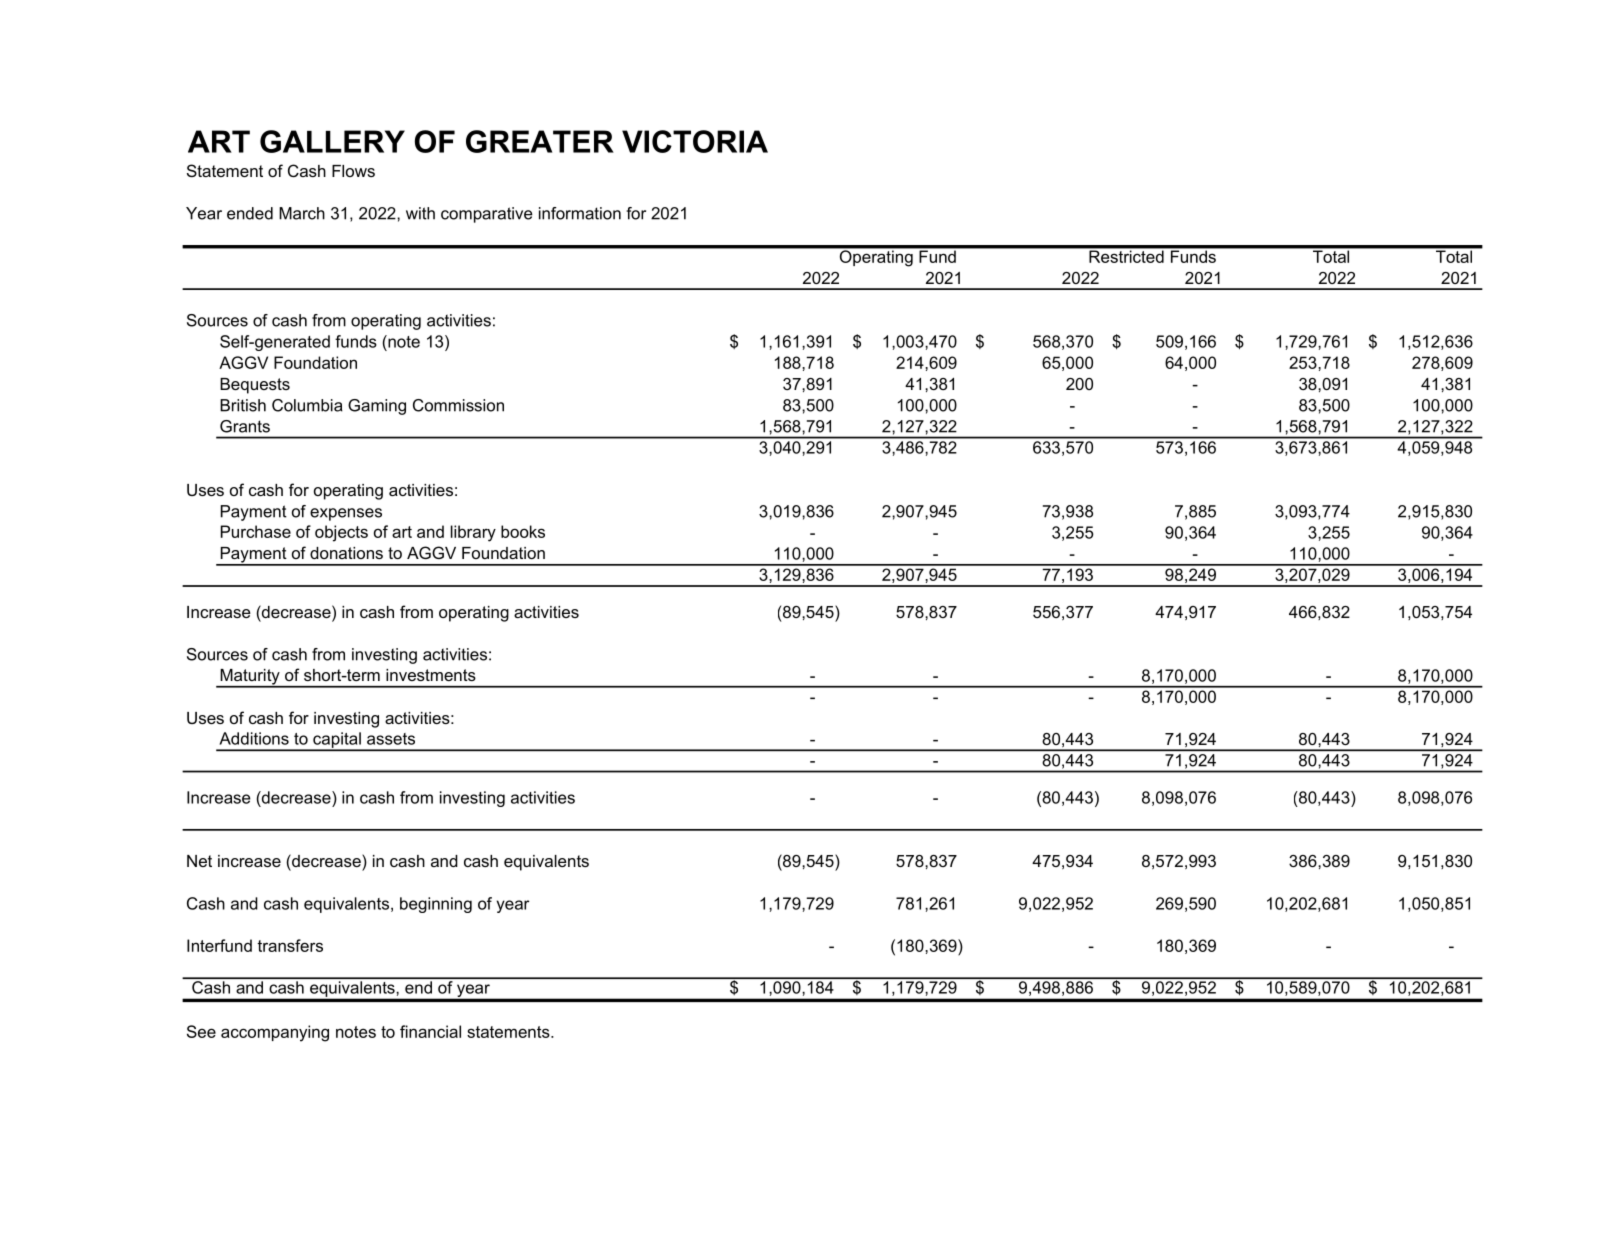  I want to click on Maturity, so click(250, 678).
